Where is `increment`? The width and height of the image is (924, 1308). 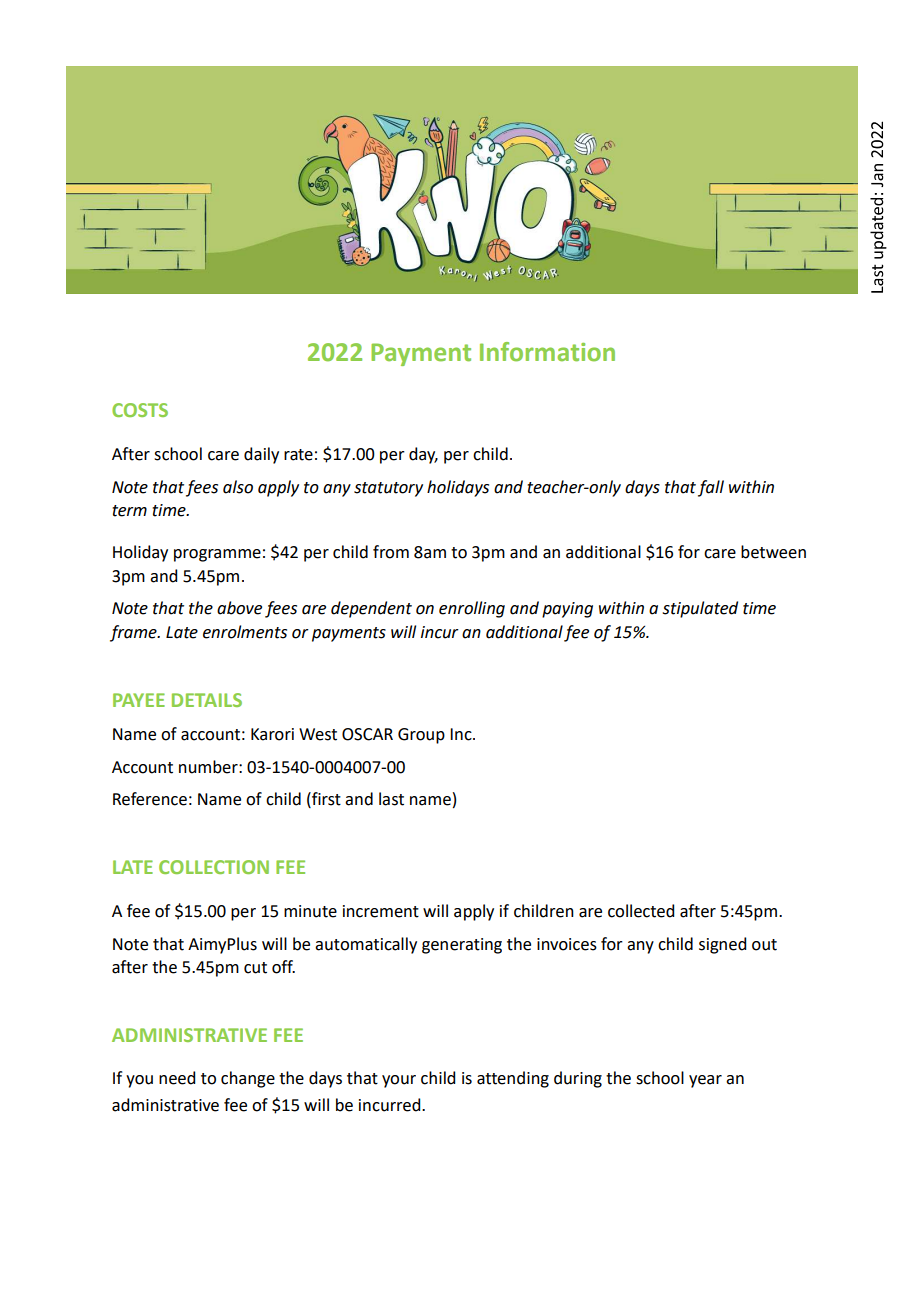
increment is located at coordinates (381, 911).
